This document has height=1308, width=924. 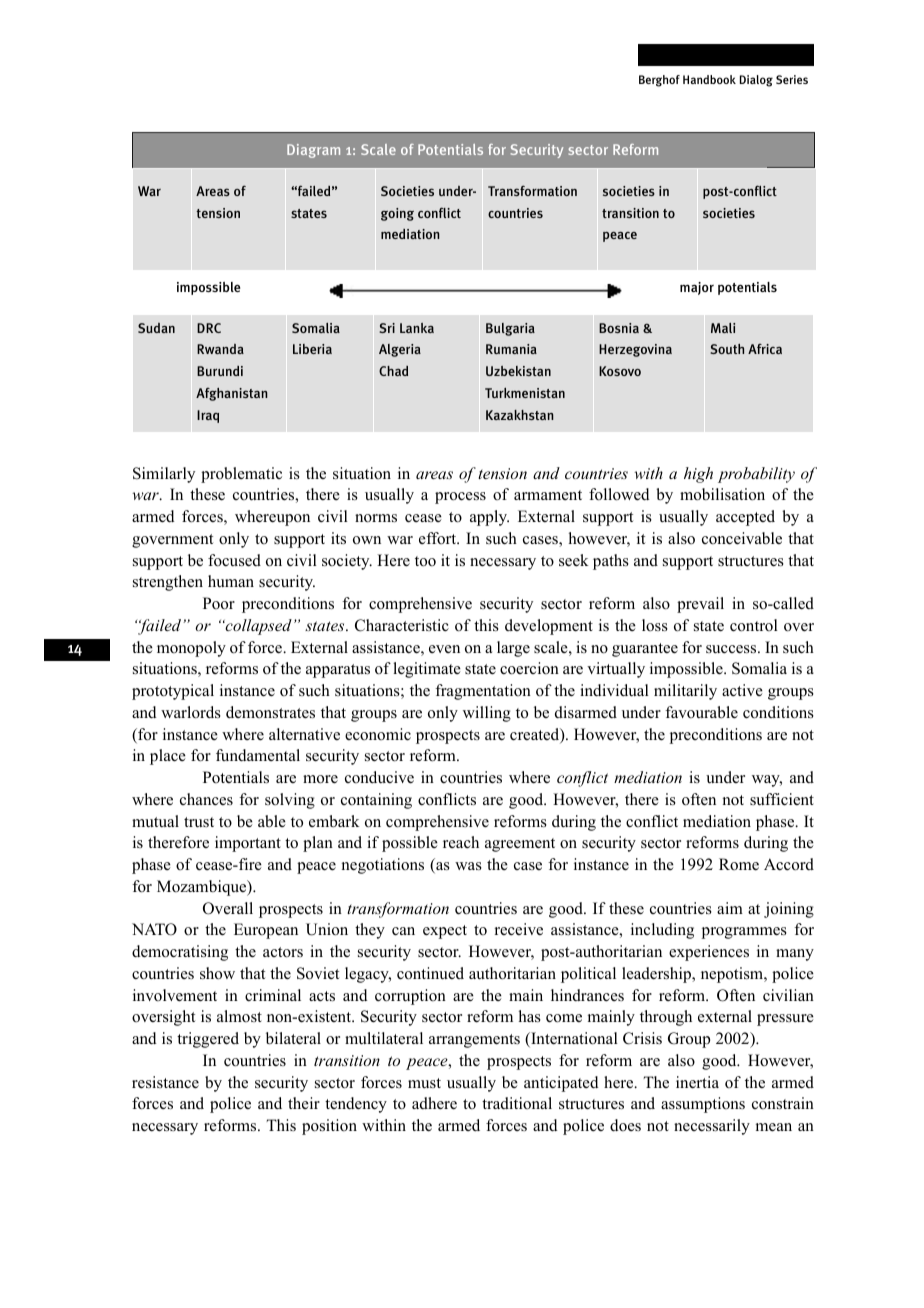 What do you see at coordinates (520, 415) in the document?
I see `Kazakhstan` at bounding box center [520, 415].
